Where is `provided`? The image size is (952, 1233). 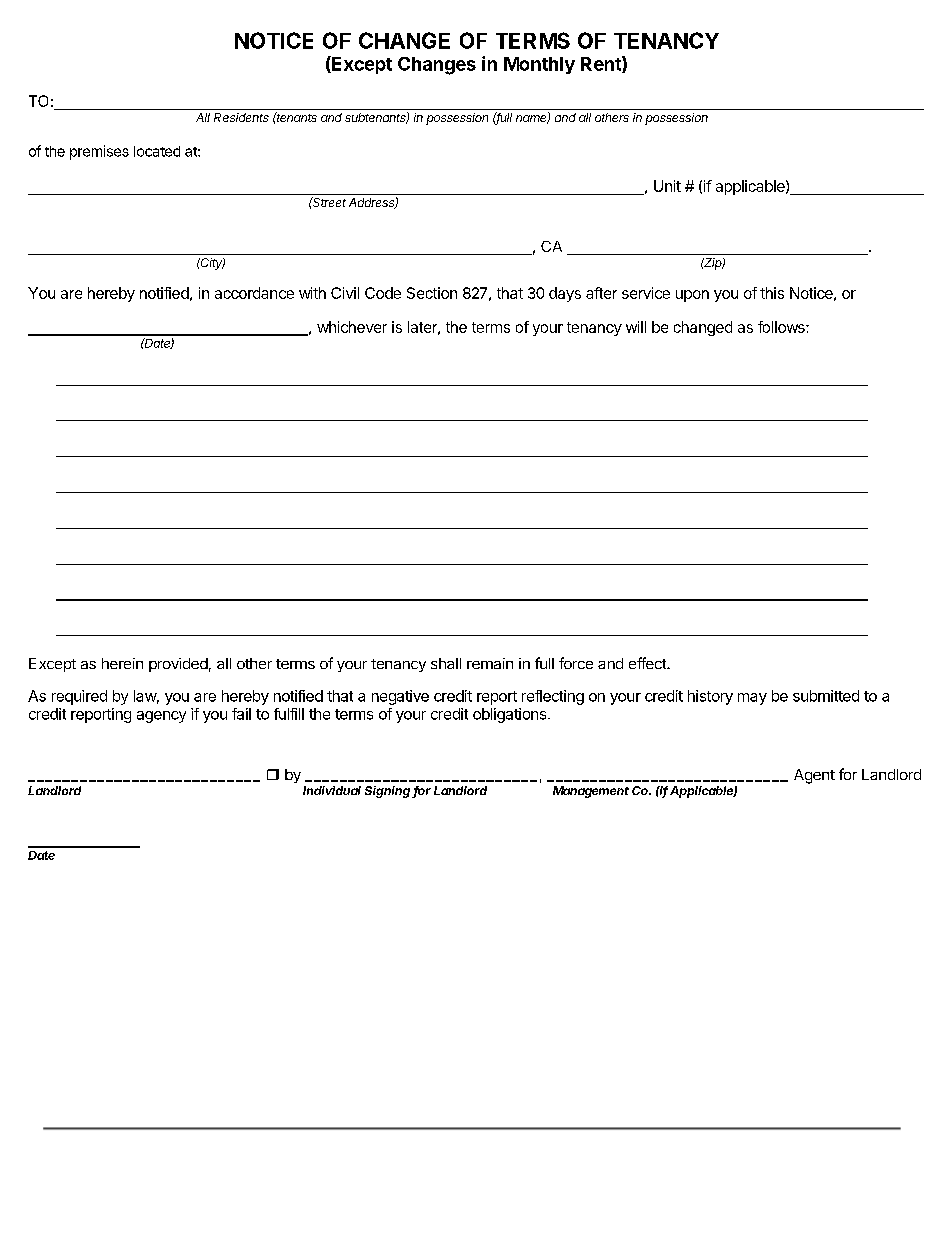 provided is located at coordinates (178, 665).
